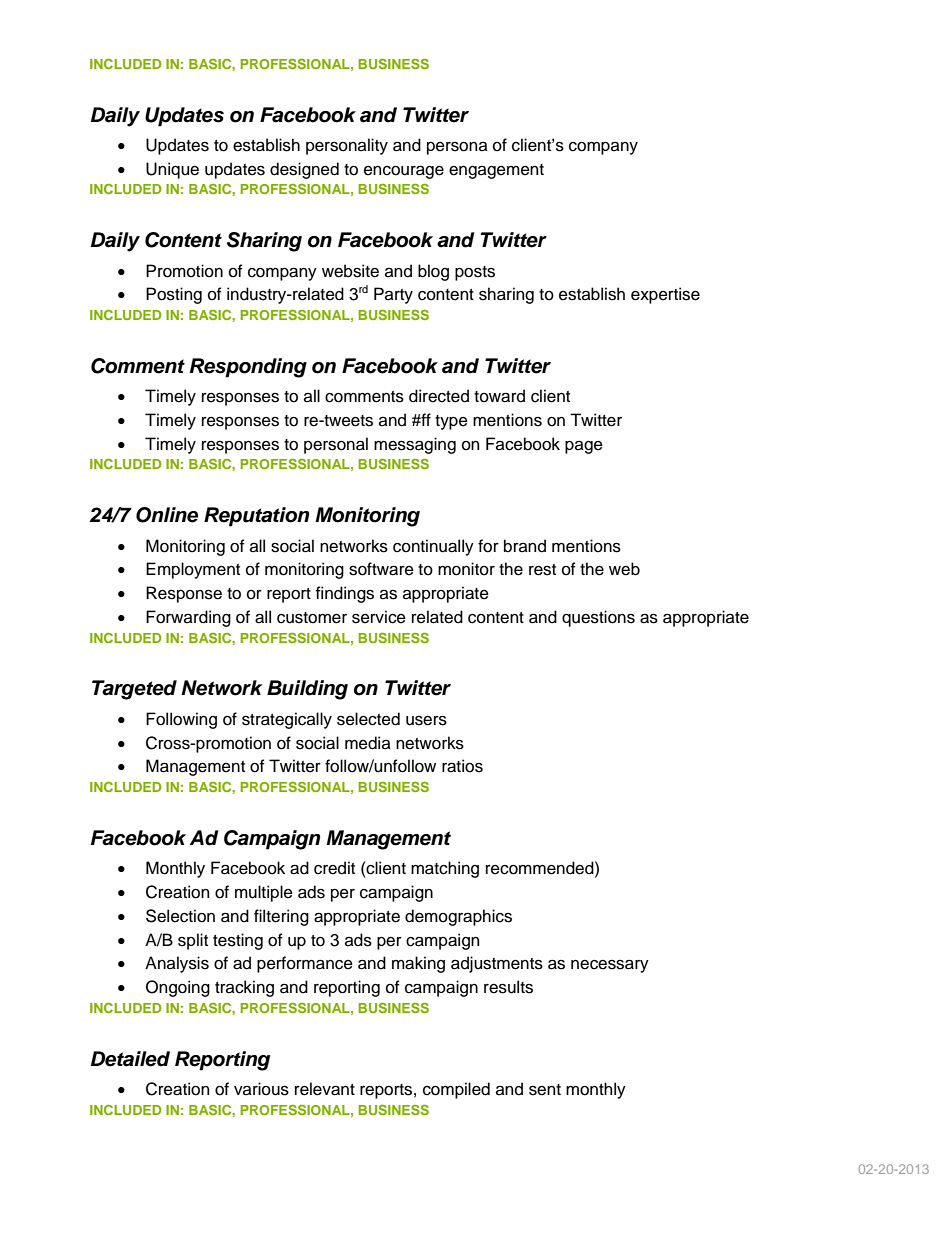 The height and width of the image is (1233, 952). Describe the element at coordinates (172, 170) in the image. I see `Unique` at that location.
